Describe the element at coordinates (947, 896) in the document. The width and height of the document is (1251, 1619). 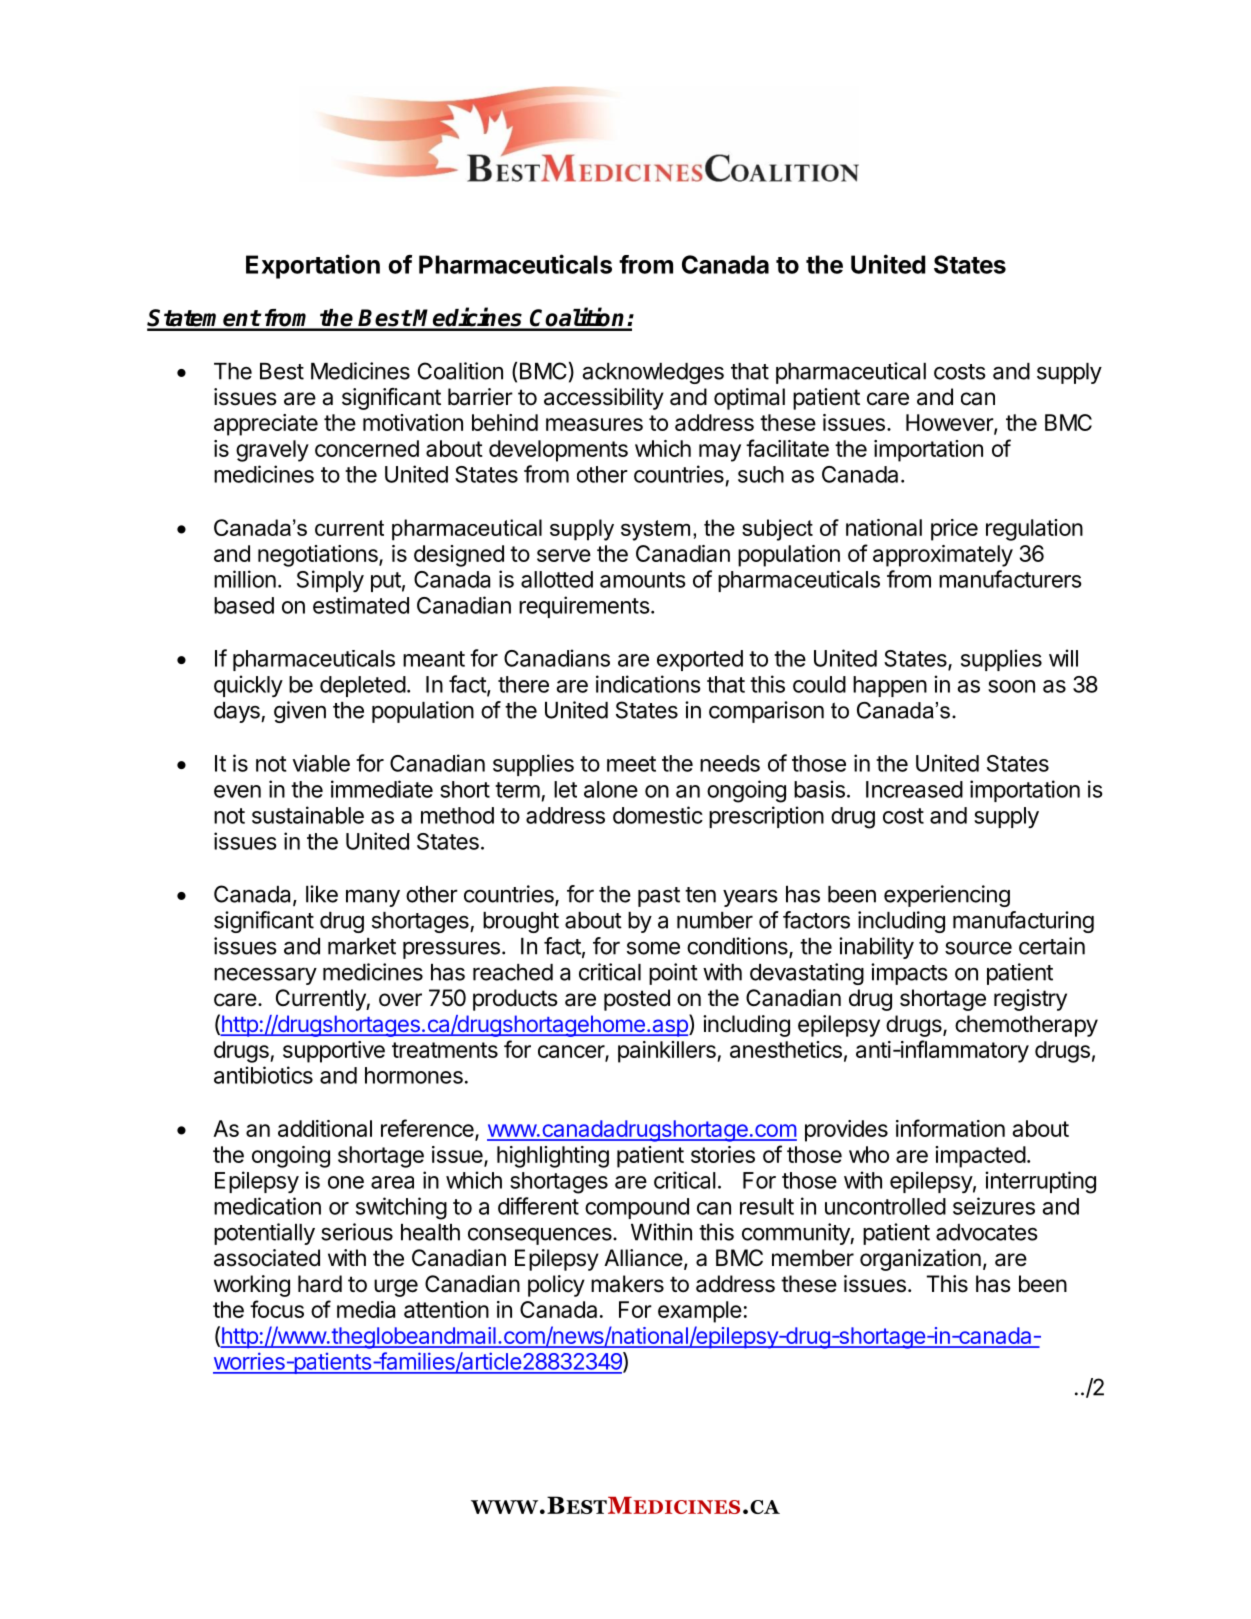
I see `experiencing` at that location.
